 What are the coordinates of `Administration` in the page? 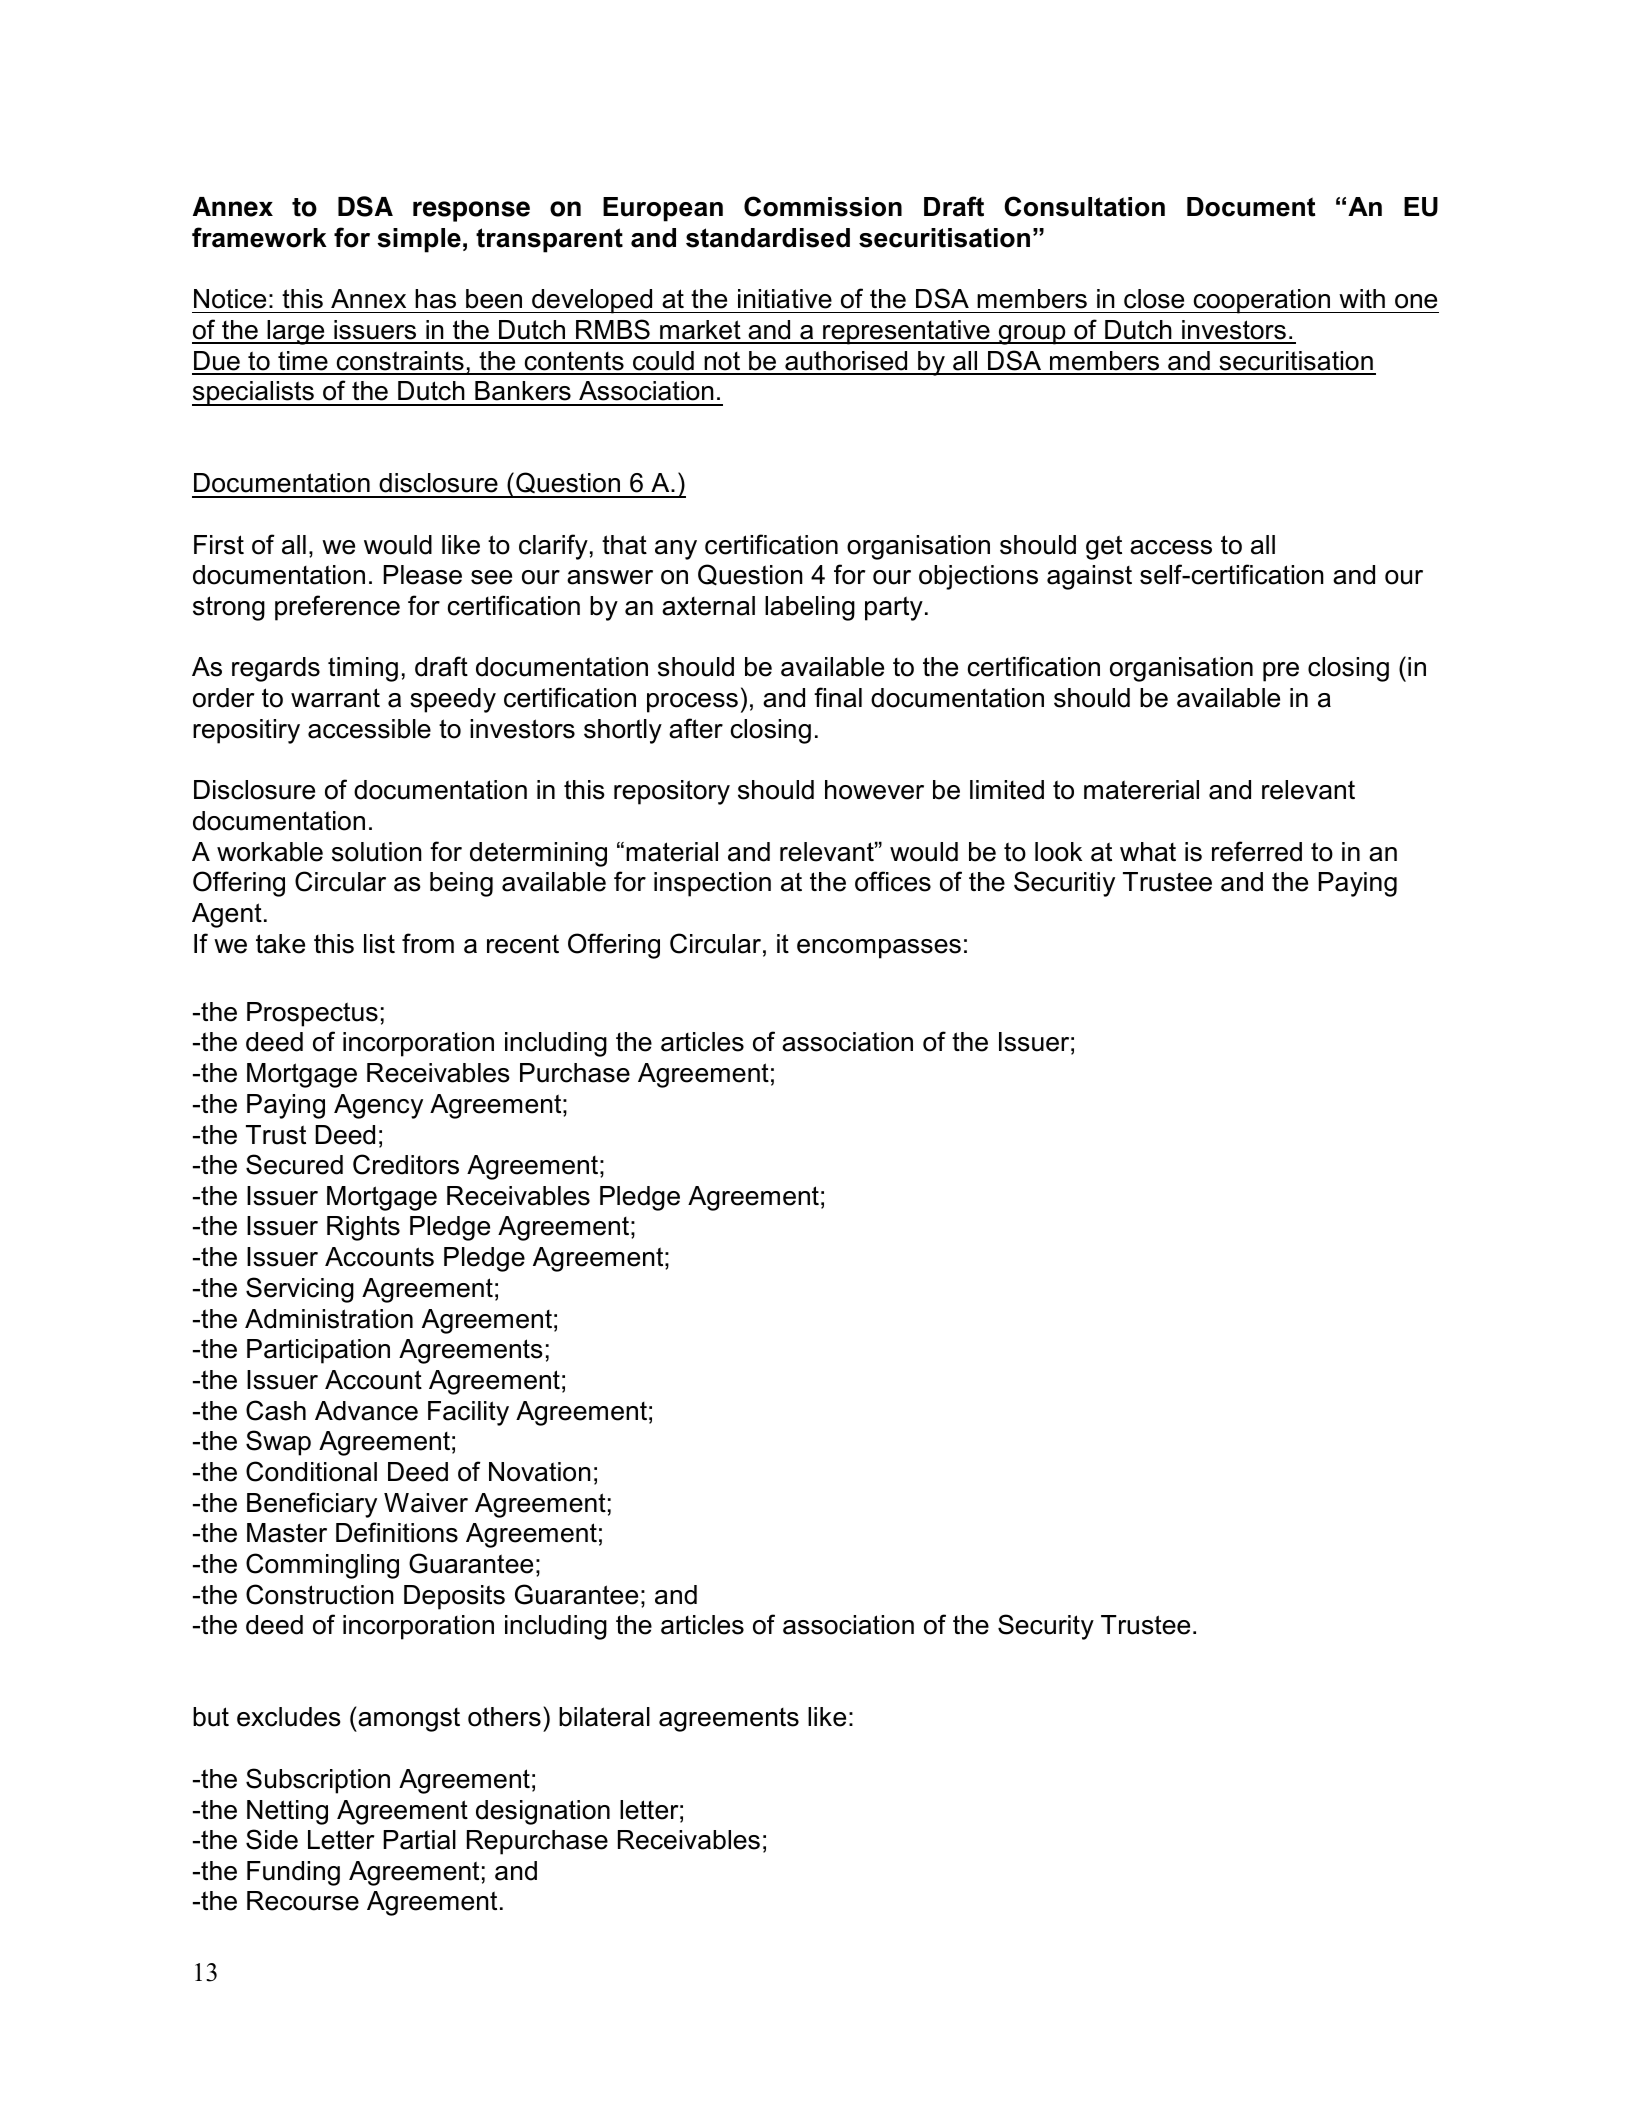 It's located at (329, 1319).
